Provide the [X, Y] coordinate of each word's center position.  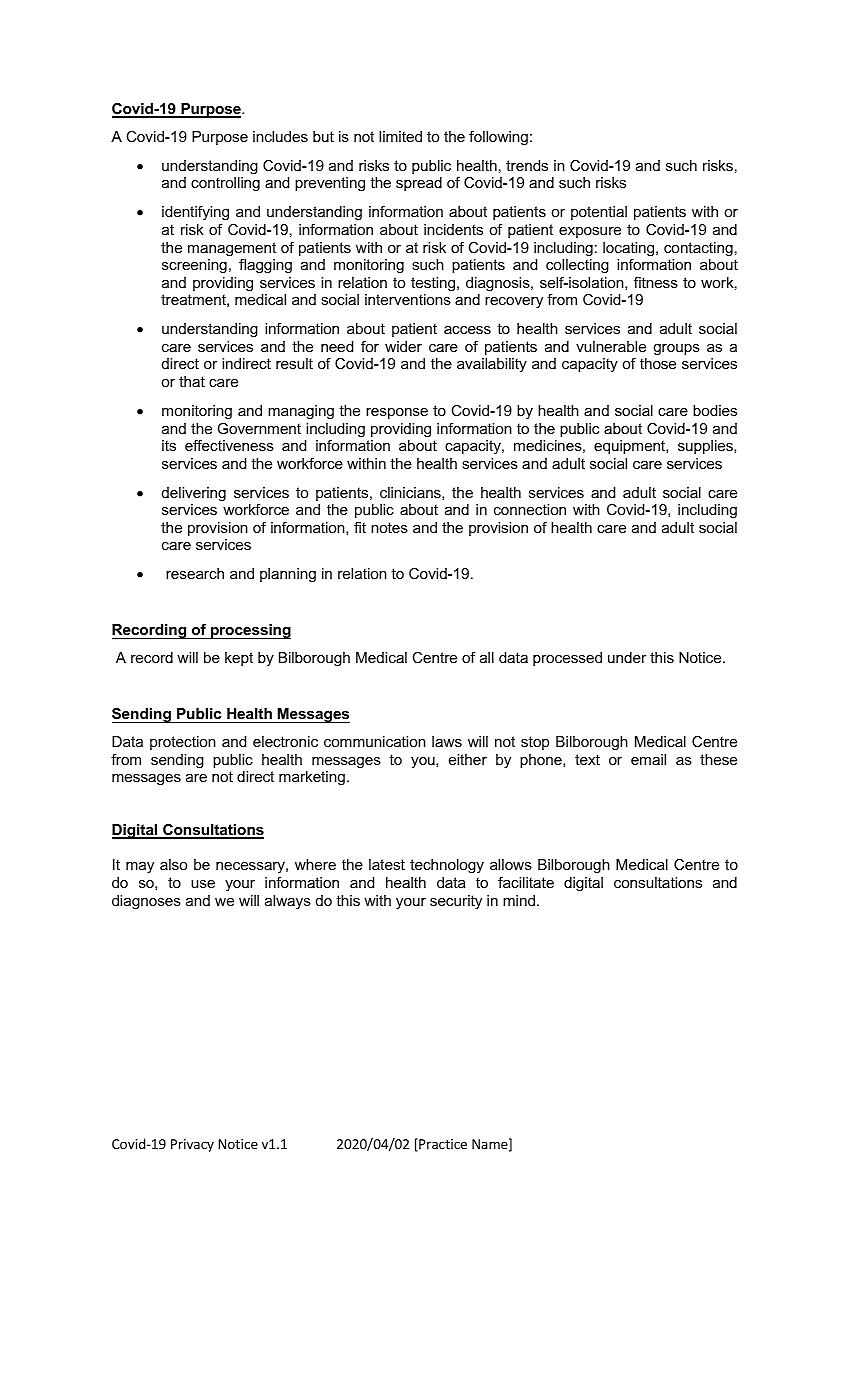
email [648, 759]
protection [183, 743]
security [456, 902]
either [468, 759]
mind [519, 900]
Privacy [192, 1145]
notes [389, 527]
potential [599, 213]
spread [419, 184]
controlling [225, 184]
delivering [194, 494]
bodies [715, 410]
